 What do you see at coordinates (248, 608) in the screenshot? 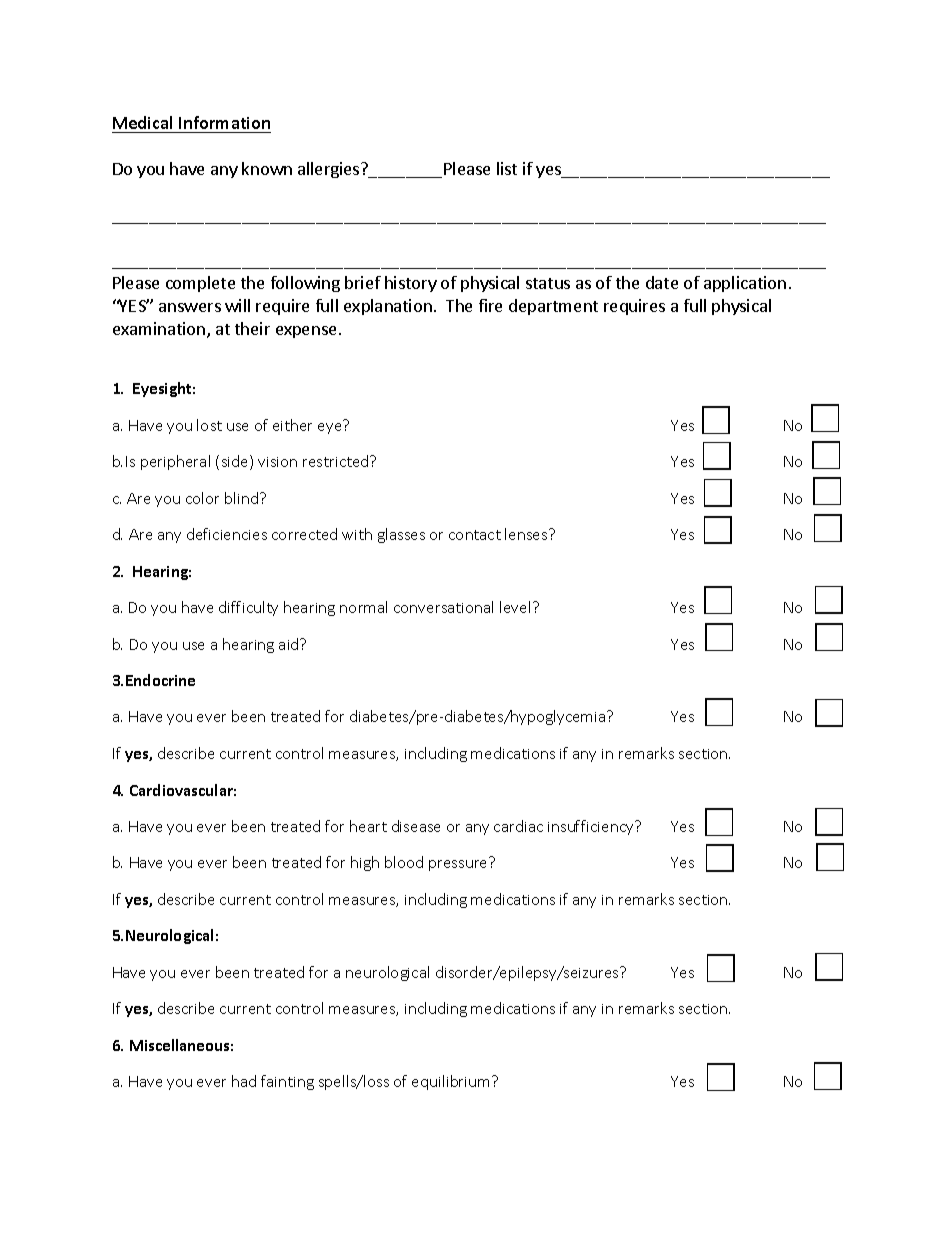
I see `difficulty` at bounding box center [248, 608].
